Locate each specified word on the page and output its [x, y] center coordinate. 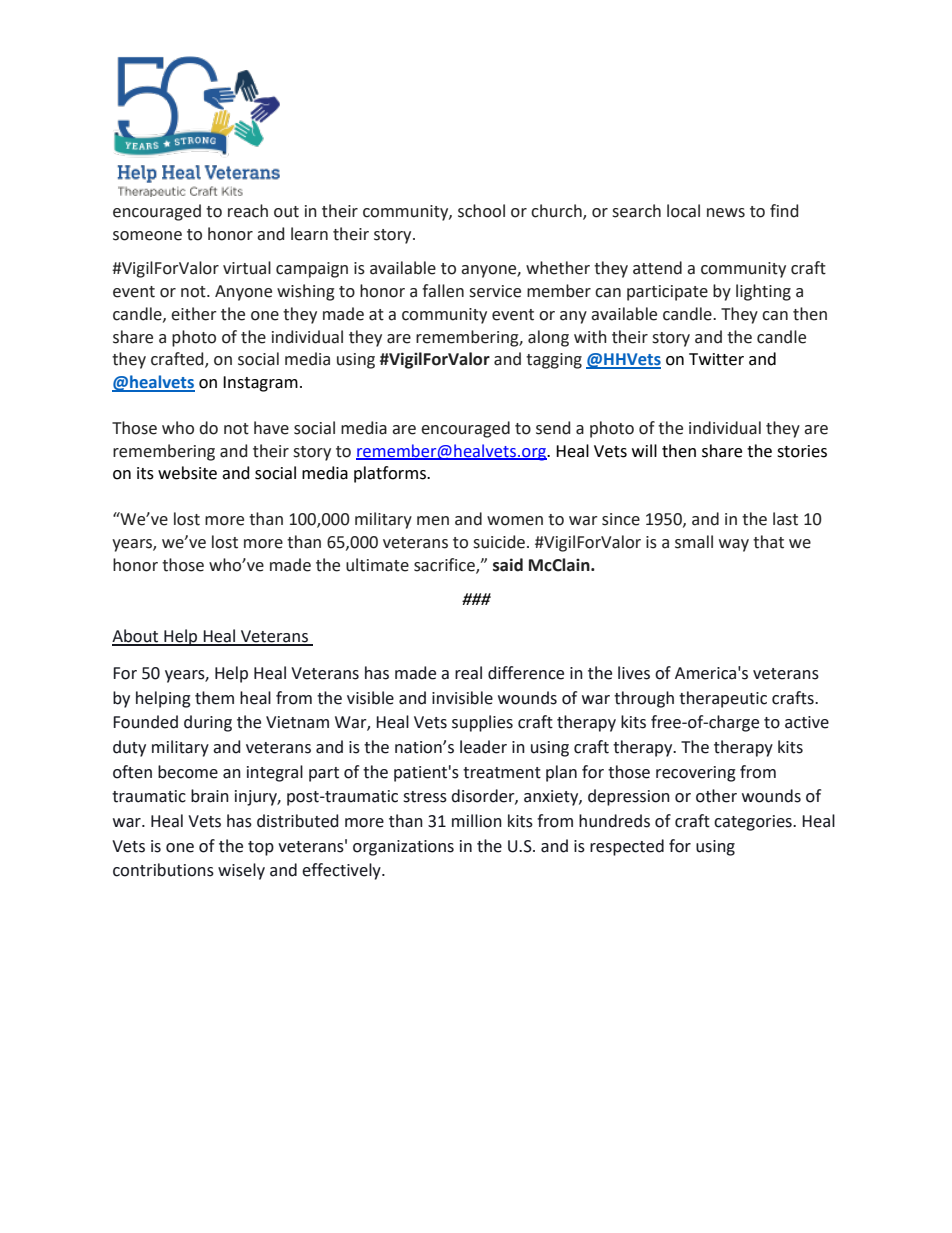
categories [754, 823]
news [726, 213]
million [477, 821]
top [261, 848]
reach [248, 211]
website [187, 473]
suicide [499, 542]
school [481, 211]
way [734, 545]
